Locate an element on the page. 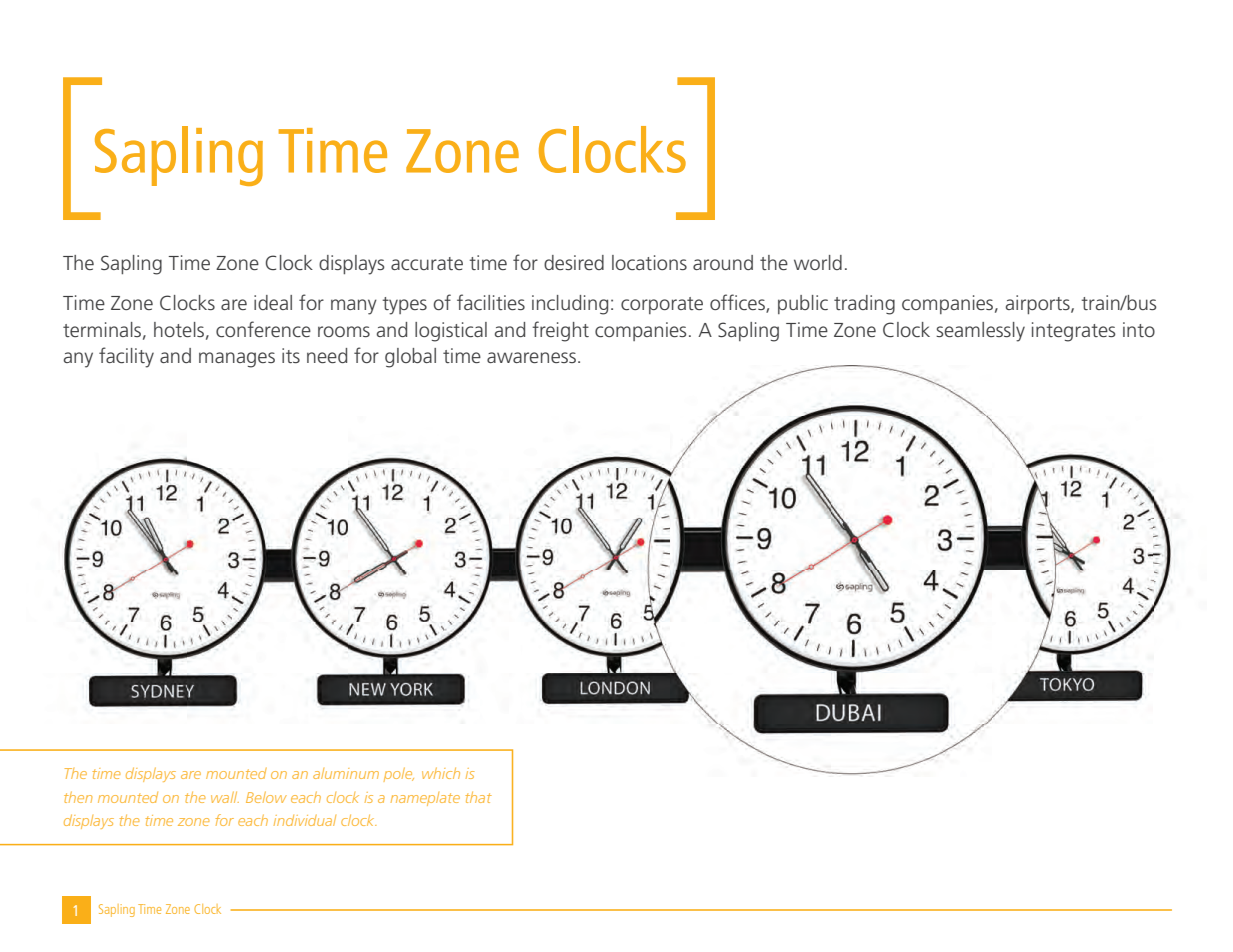 This image has width=1233, height=952. manages is located at coordinates (237, 360).
